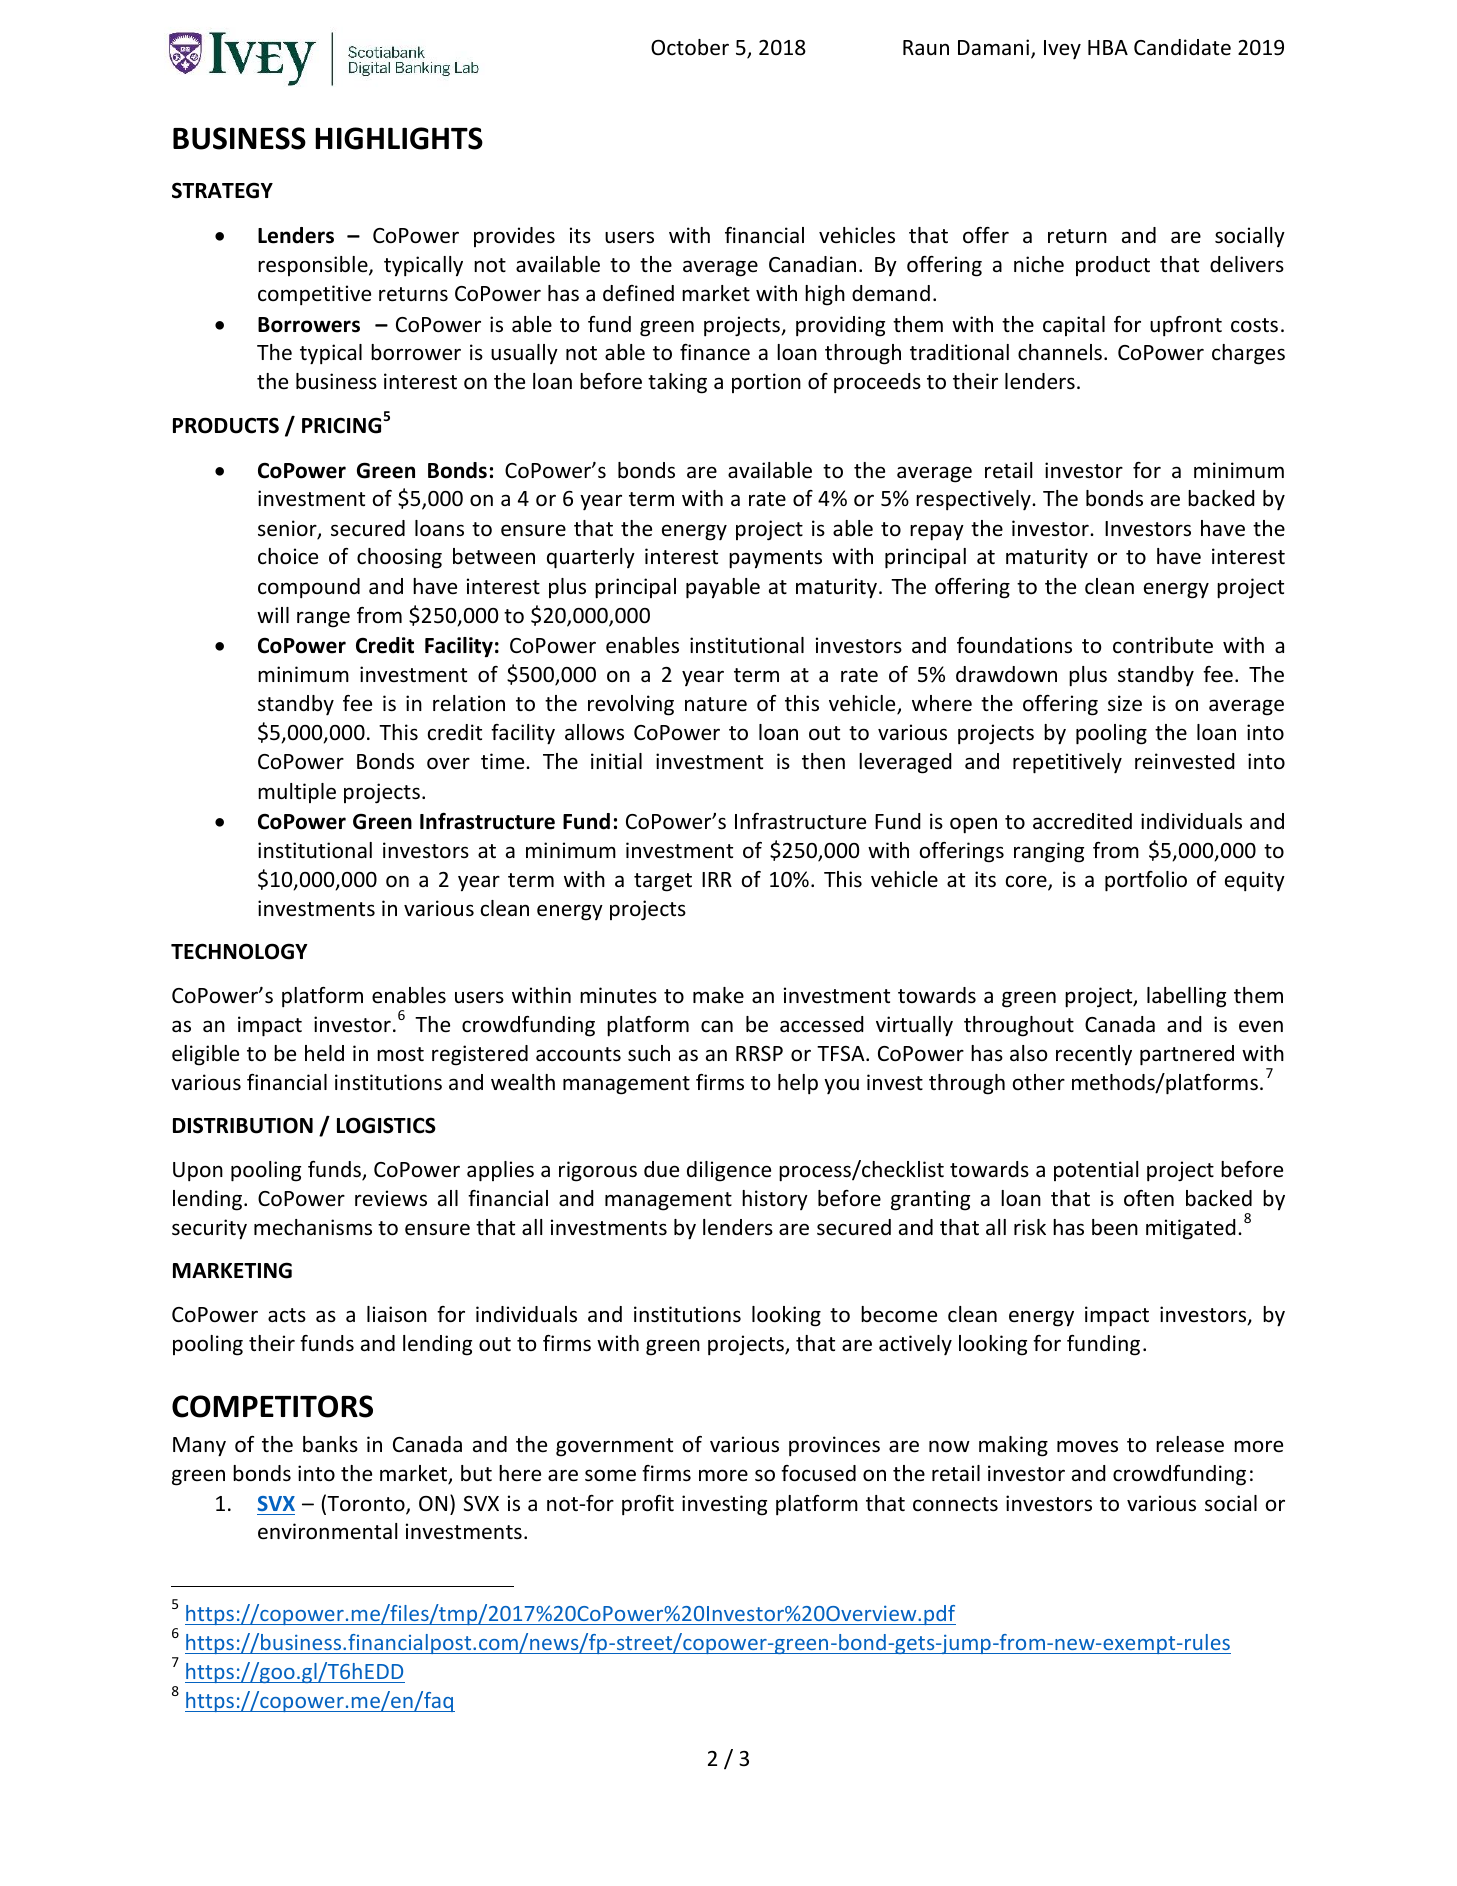 This screenshot has width=1457, height=1886. What do you see at coordinates (1087, 1446) in the screenshot?
I see `moves` at bounding box center [1087, 1446].
